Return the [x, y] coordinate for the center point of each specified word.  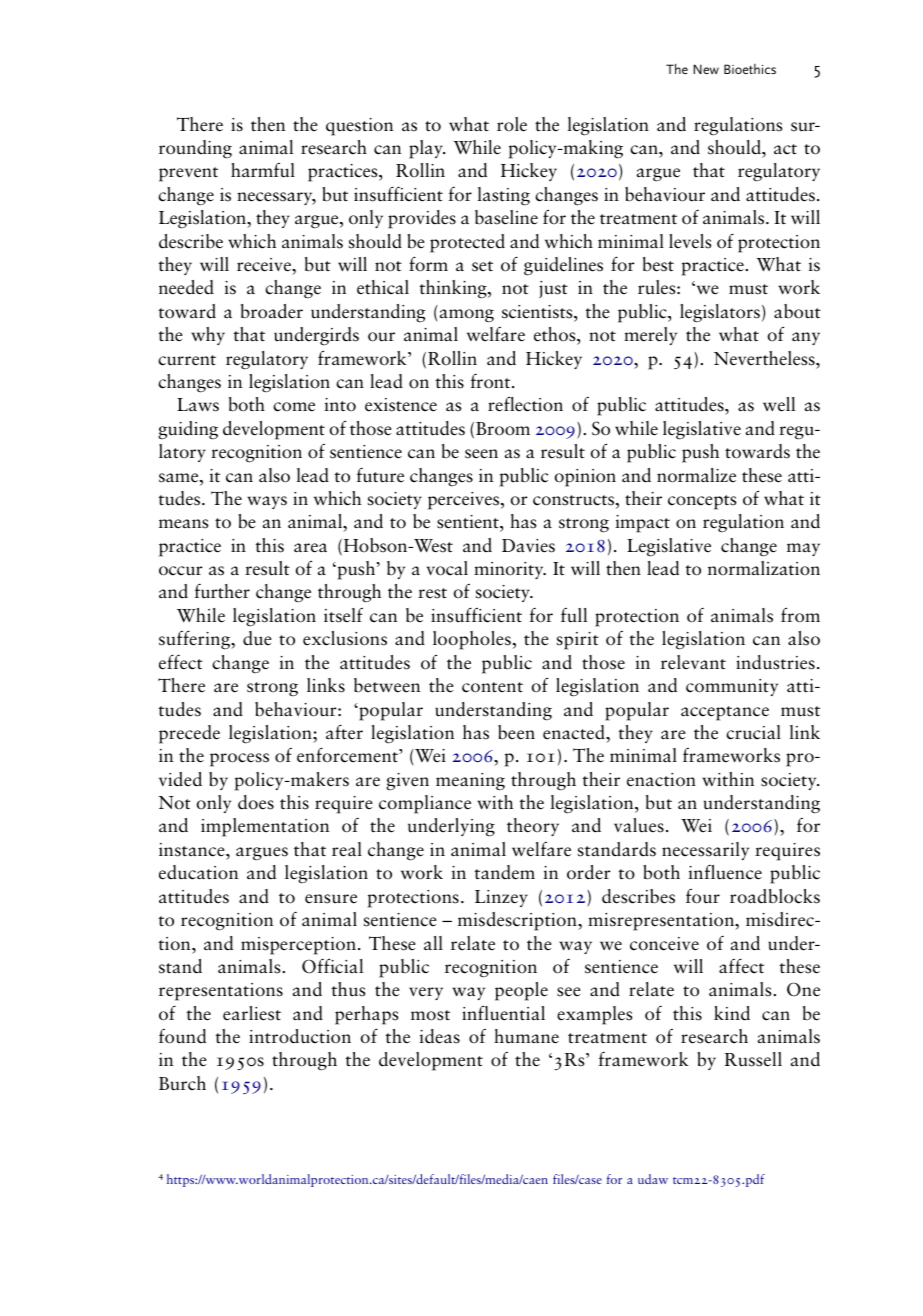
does [256, 802]
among [467, 316]
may [803, 549]
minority [510, 570]
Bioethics [750, 69]
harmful [263, 170]
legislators [720, 313]
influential [503, 1013]
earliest [252, 1013]
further [222, 591]
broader [272, 311]
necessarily [705, 851]
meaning [470, 782]
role [512, 124]
